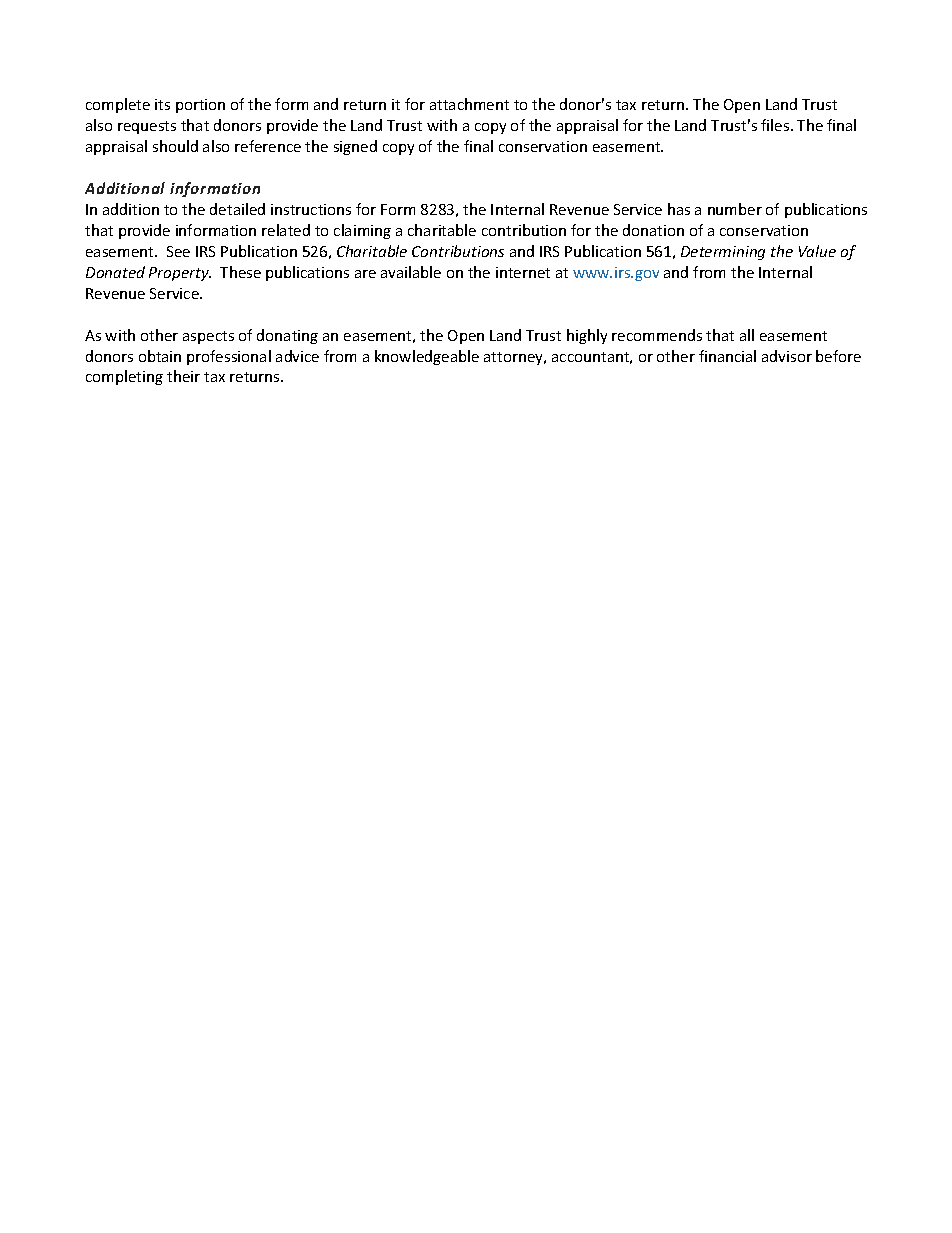  Describe the element at coordinates (200, 106) in the screenshot. I see `portion` at that location.
